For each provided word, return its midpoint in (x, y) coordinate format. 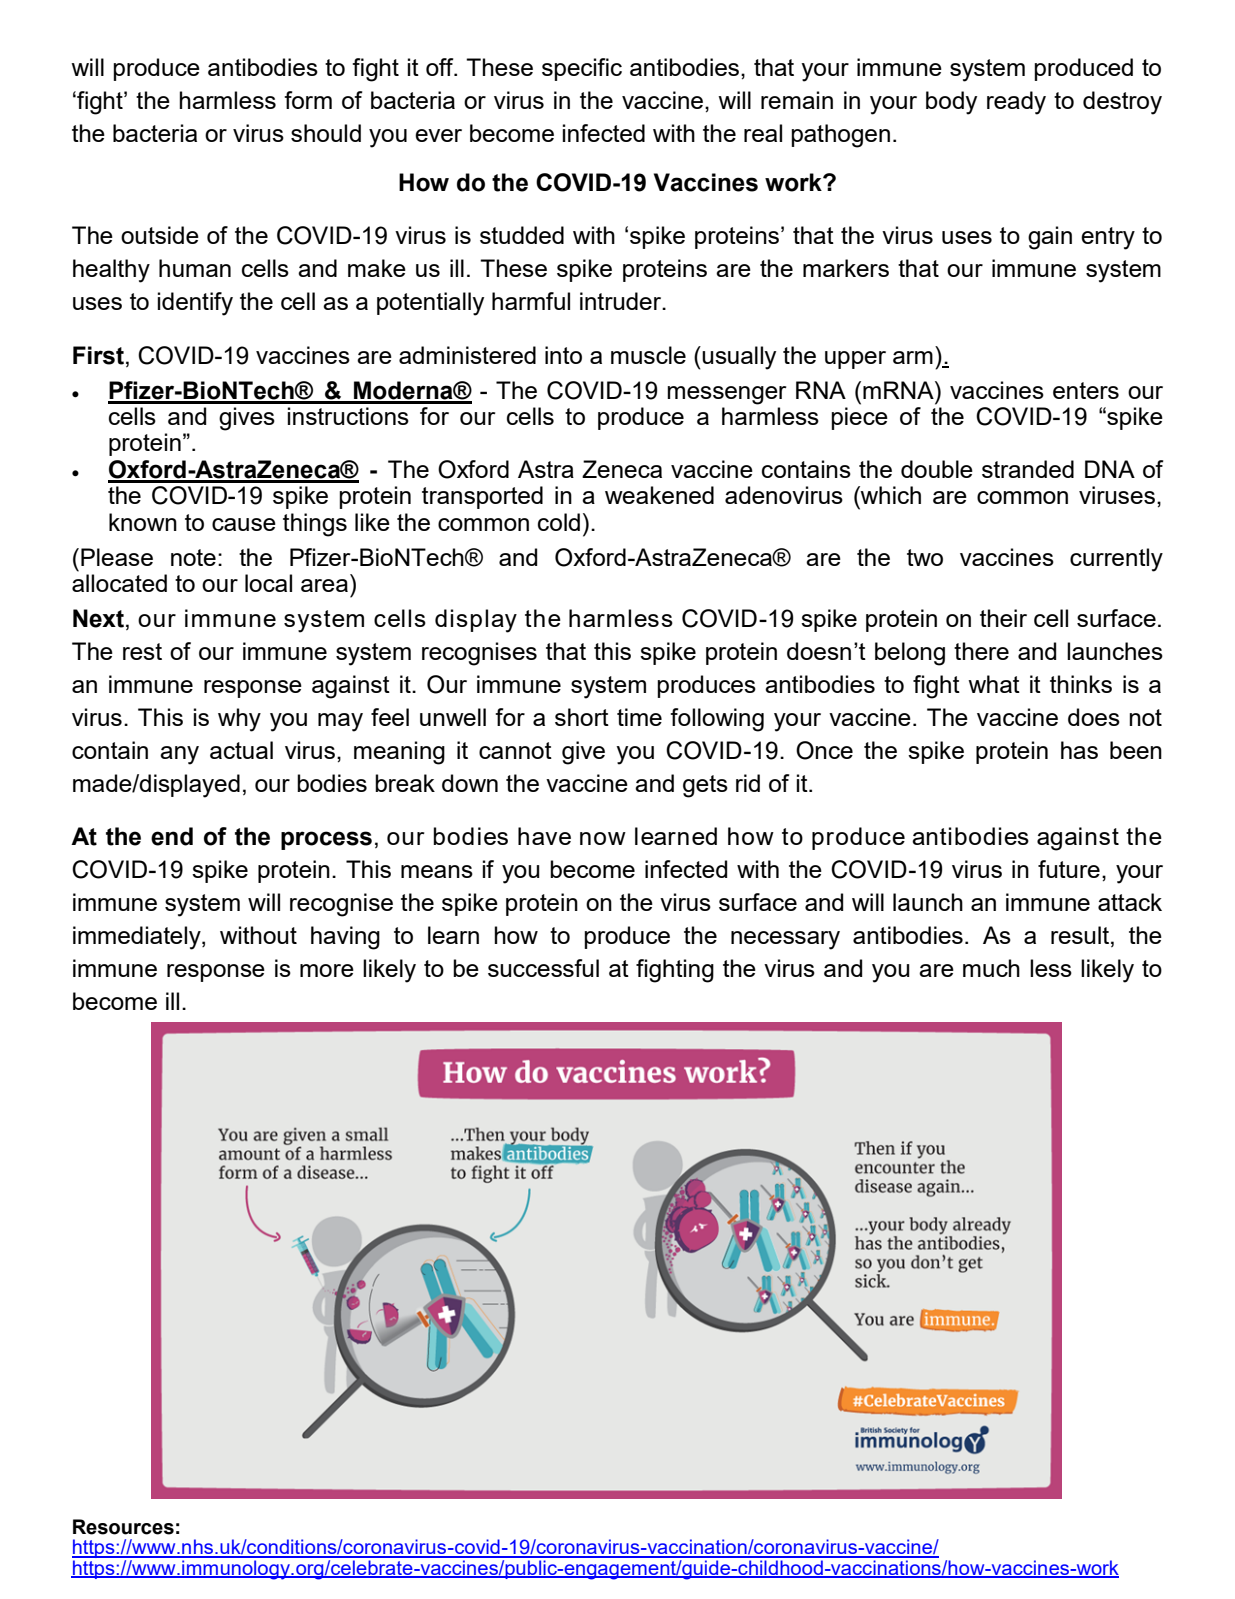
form (308, 100)
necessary (785, 940)
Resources (123, 1527)
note (193, 557)
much (991, 968)
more (327, 970)
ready (1016, 103)
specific (582, 69)
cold (559, 522)
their (1003, 618)
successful (543, 968)
